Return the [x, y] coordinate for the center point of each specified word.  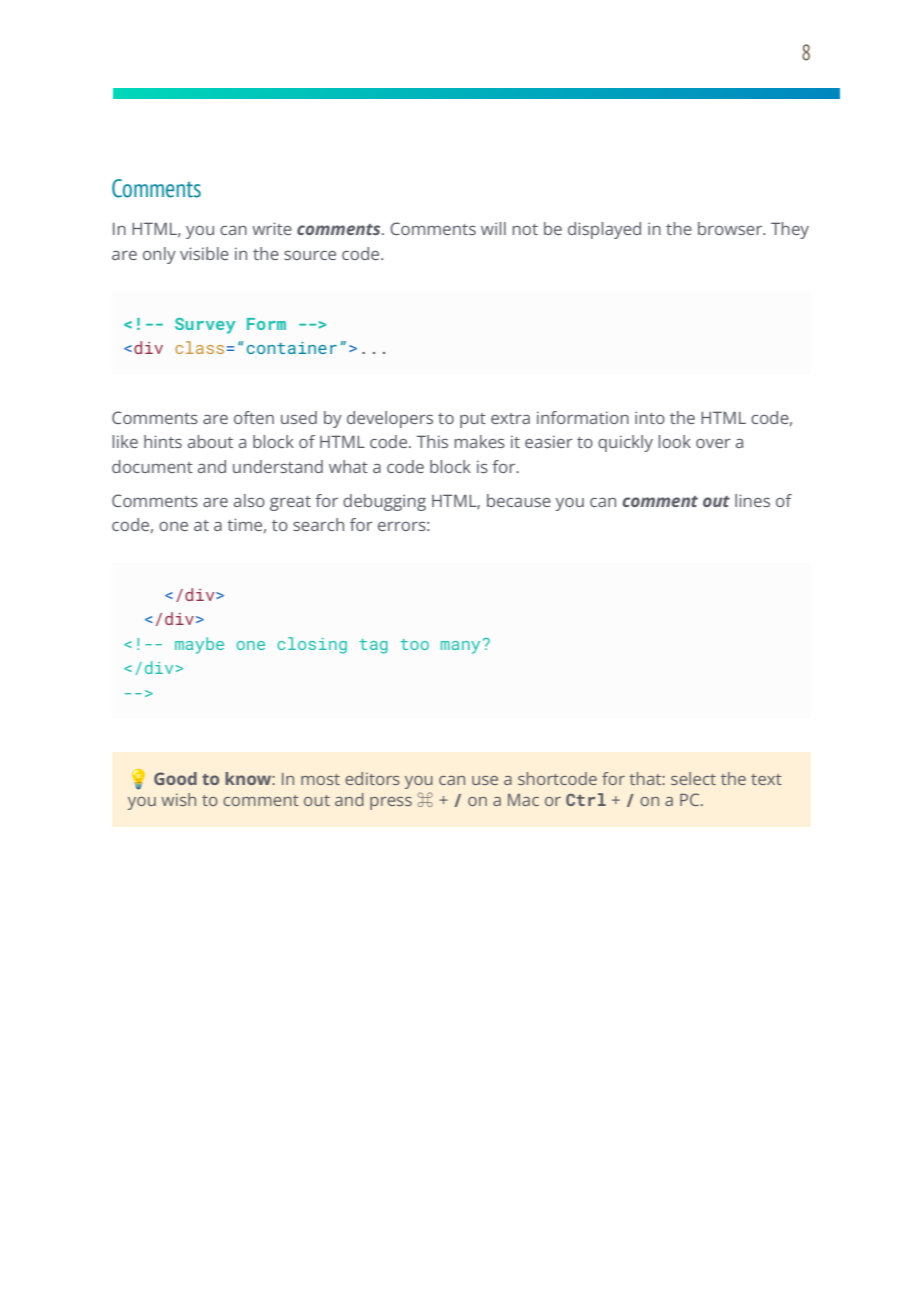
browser [731, 228]
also [249, 500]
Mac [523, 800]
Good [175, 778]
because [519, 500]
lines [752, 500]
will [493, 228]
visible [204, 253]
